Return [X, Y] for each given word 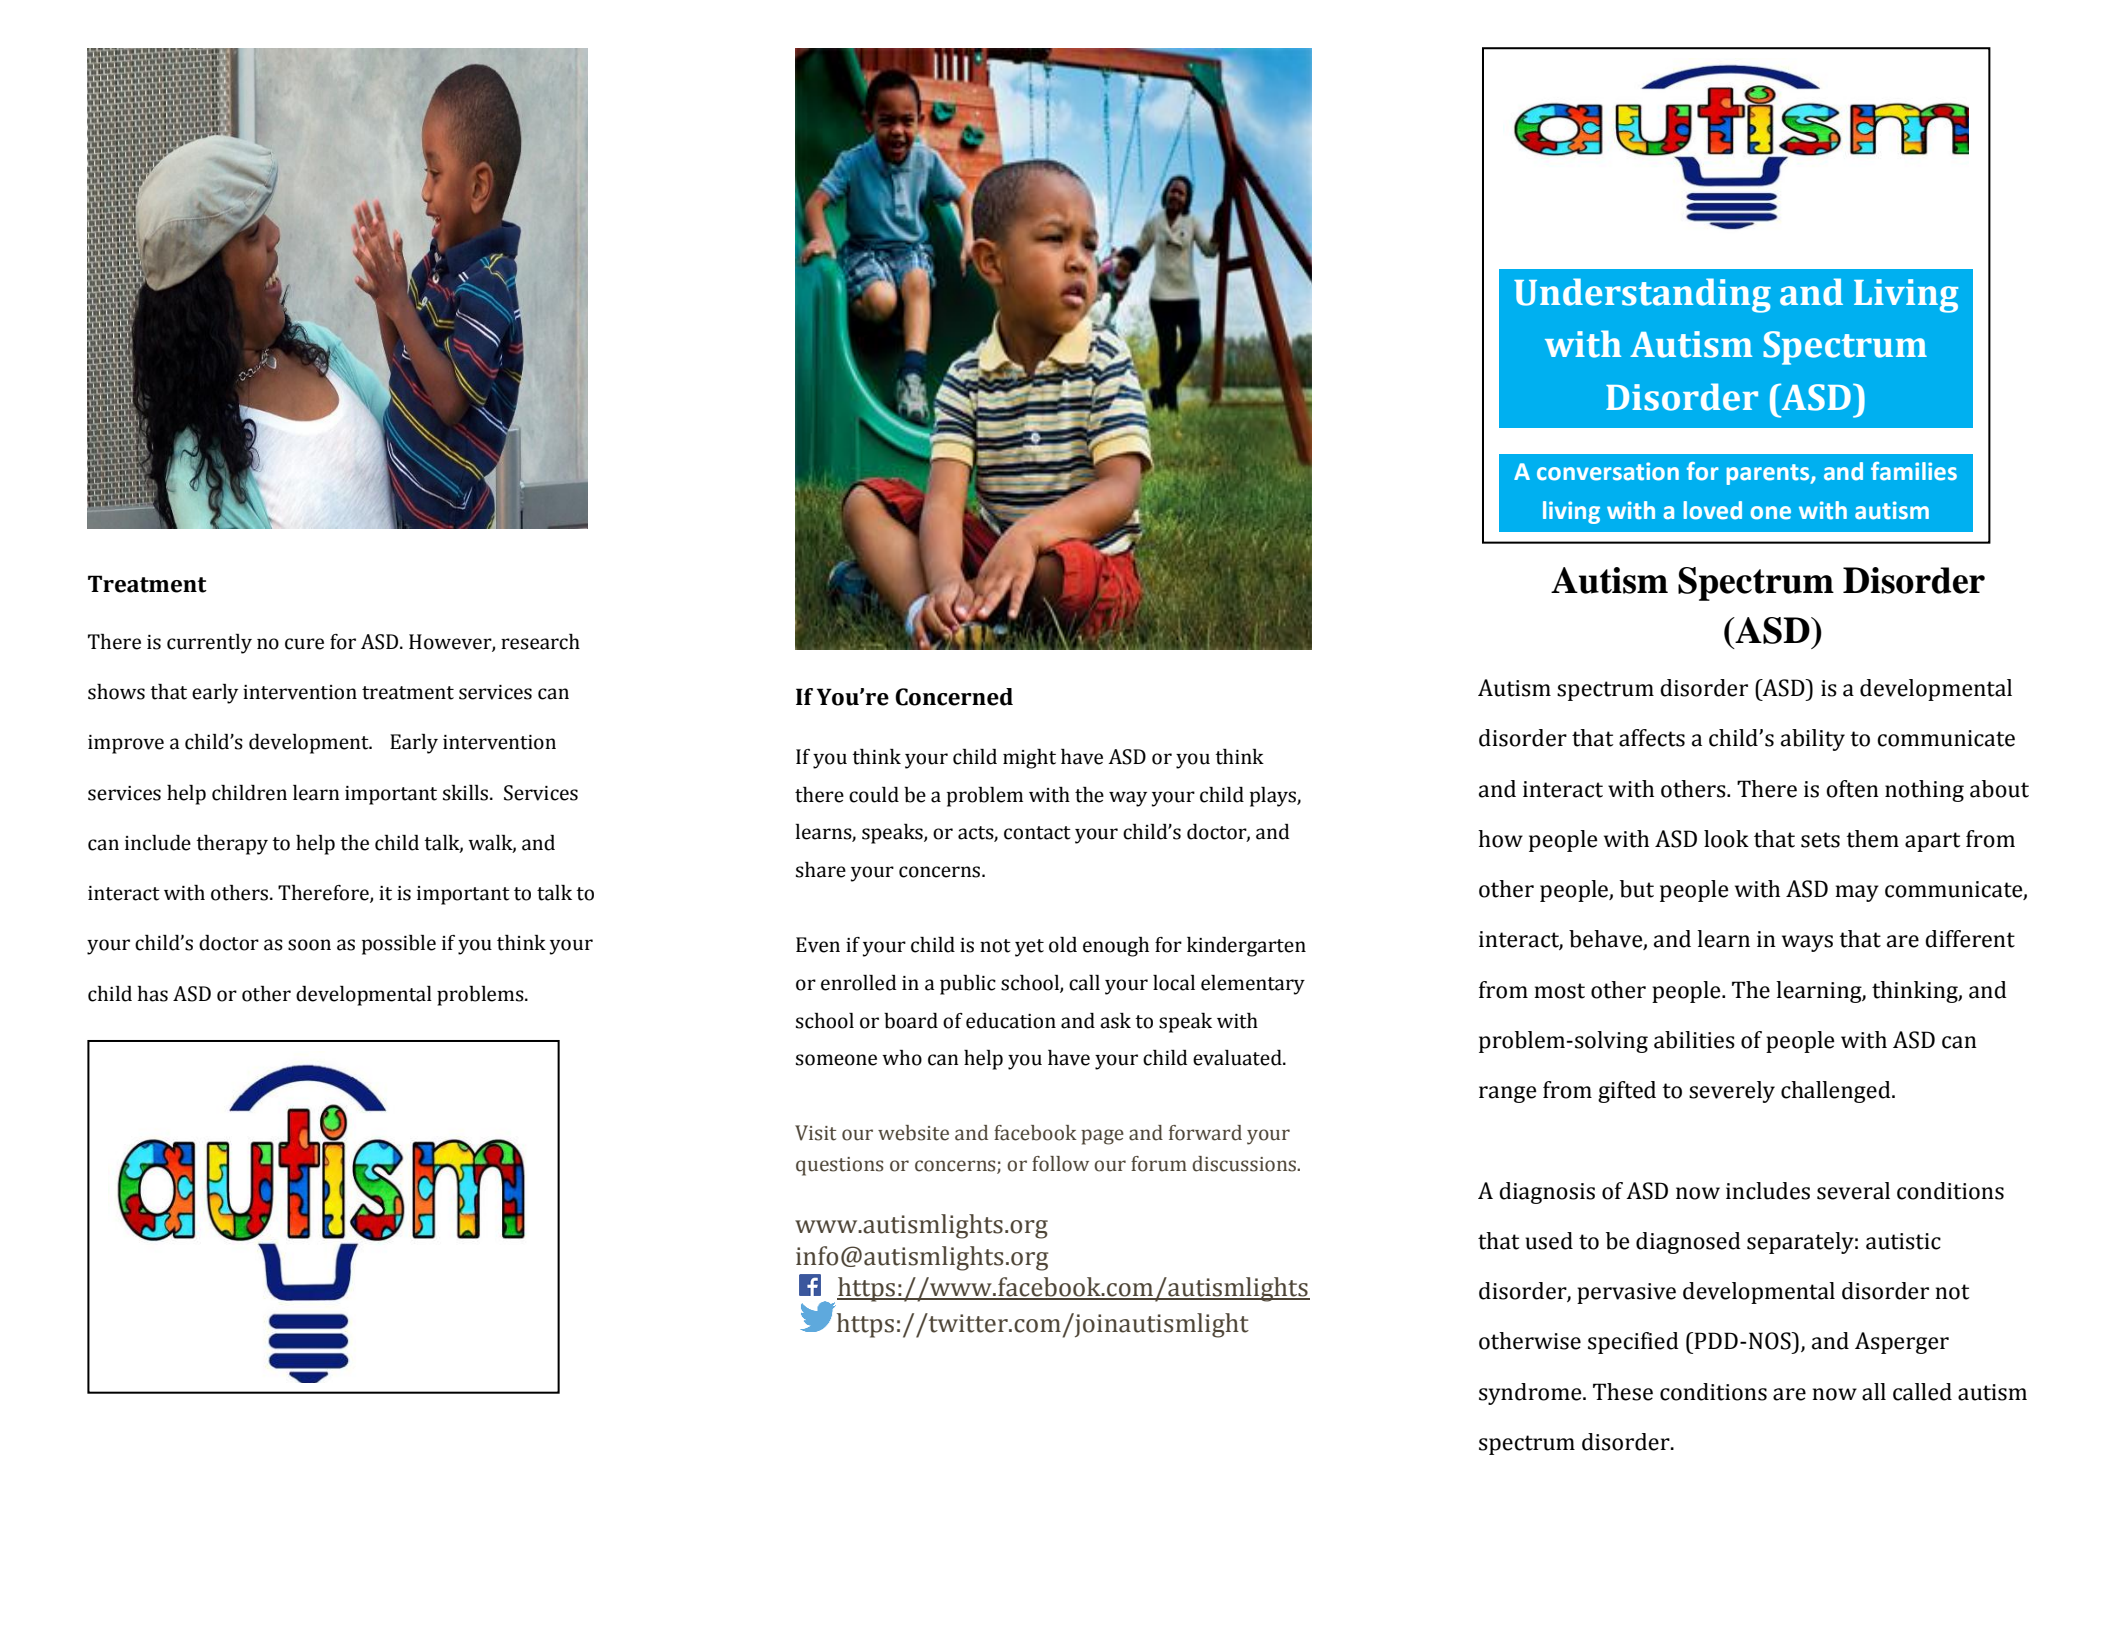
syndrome [1531, 1394]
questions [840, 1166]
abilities [1694, 1040]
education [1011, 1021]
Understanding [1642, 295]
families [1914, 471]
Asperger [1902, 1343]
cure [304, 644]
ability [1813, 740]
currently [209, 644]
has [153, 994]
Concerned [954, 697]
